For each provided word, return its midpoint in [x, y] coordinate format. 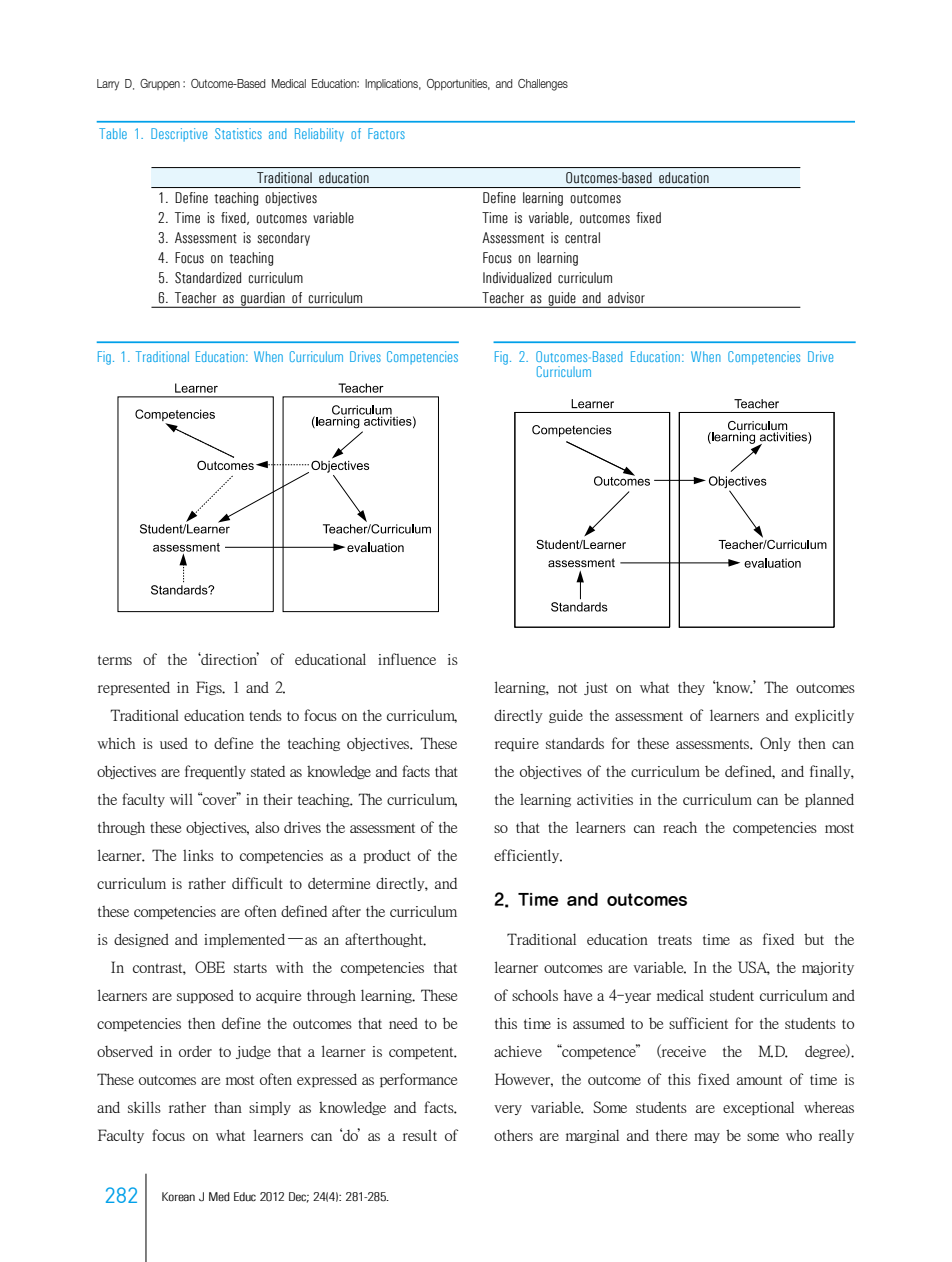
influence [407, 659]
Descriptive [179, 135]
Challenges [543, 85]
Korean [178, 1196]
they [691, 688]
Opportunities [458, 84]
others [513, 1135]
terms [115, 660]
